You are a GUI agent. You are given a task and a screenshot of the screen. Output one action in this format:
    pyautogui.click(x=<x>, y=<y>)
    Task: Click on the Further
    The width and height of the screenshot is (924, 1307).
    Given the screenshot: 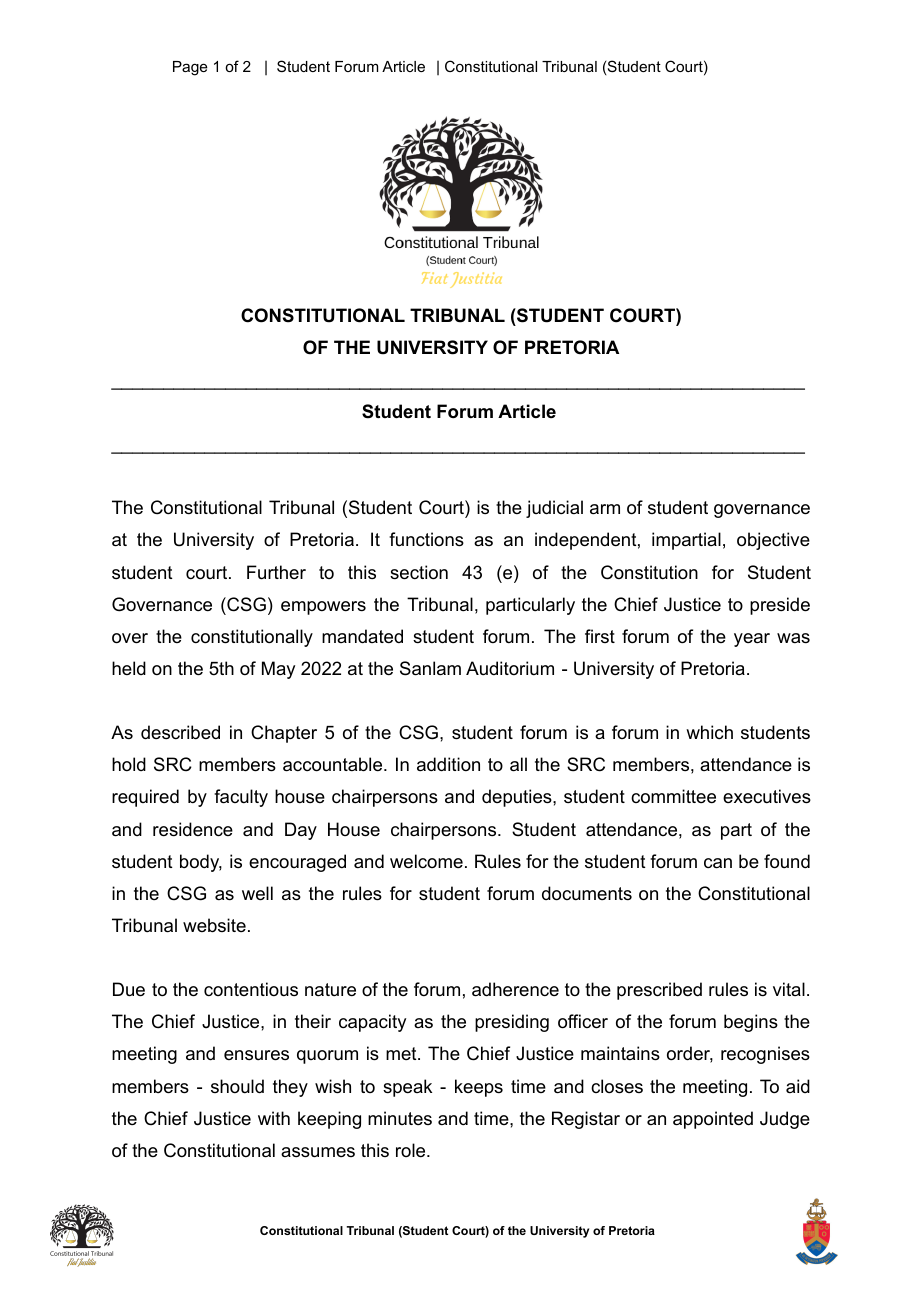 What is the action you would take?
    pyautogui.click(x=276, y=572)
